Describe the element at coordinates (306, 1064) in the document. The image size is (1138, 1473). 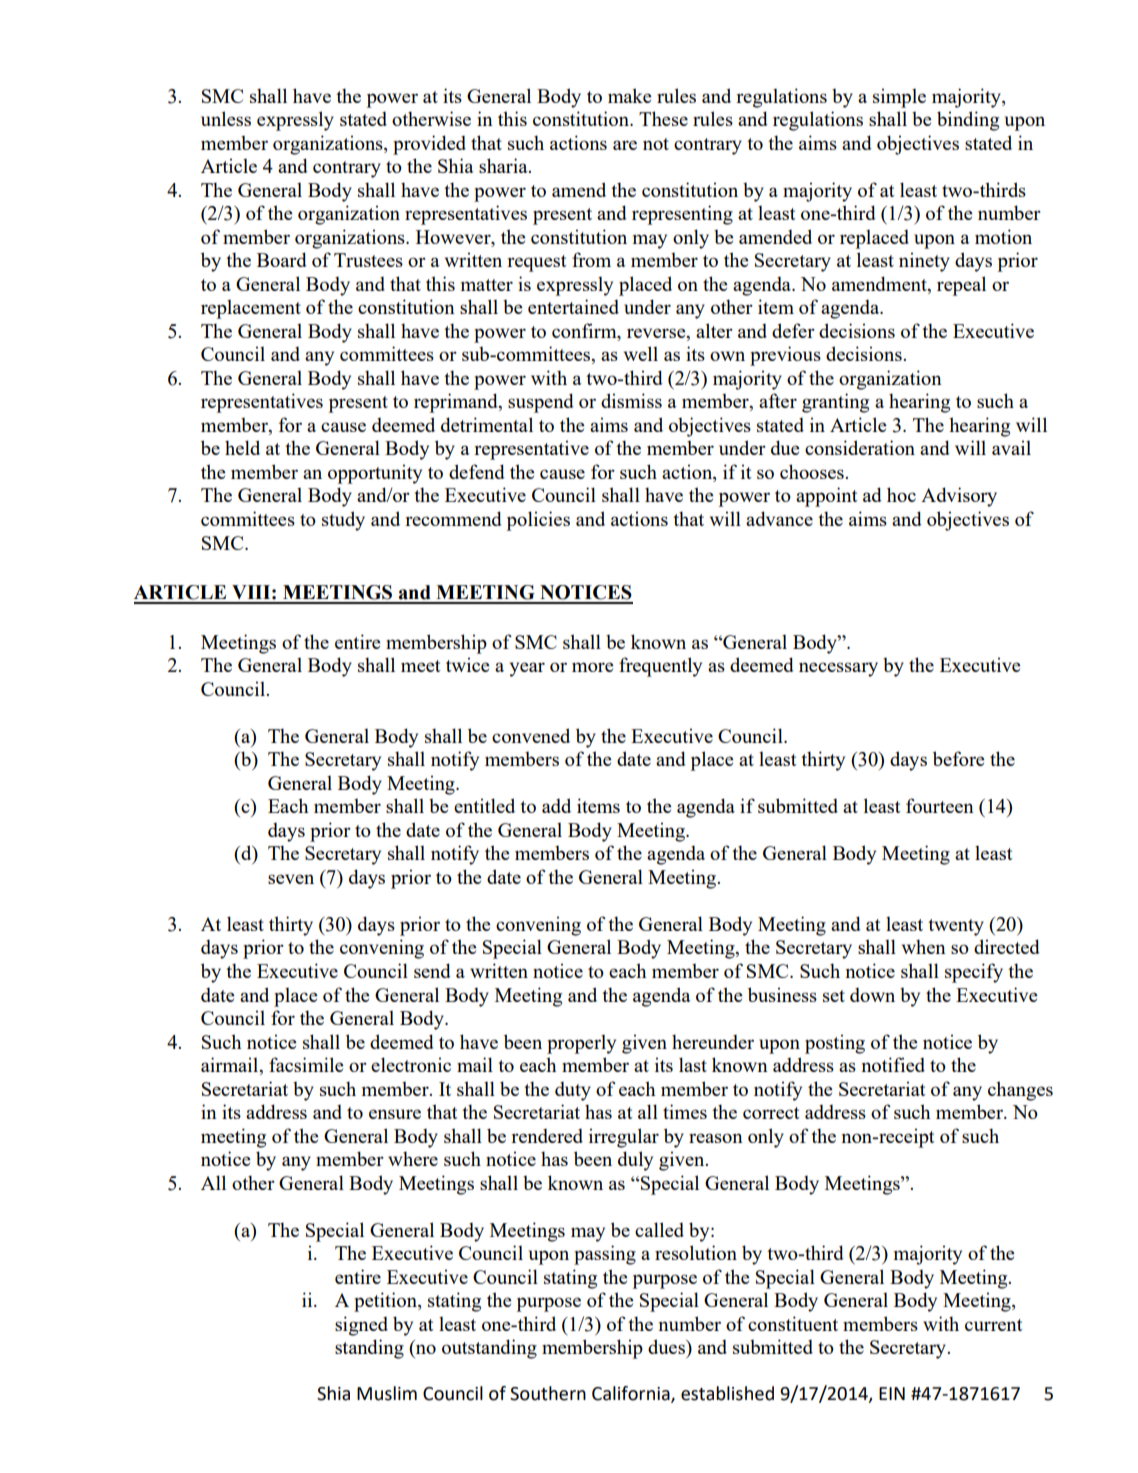
I see `facsimile` at that location.
